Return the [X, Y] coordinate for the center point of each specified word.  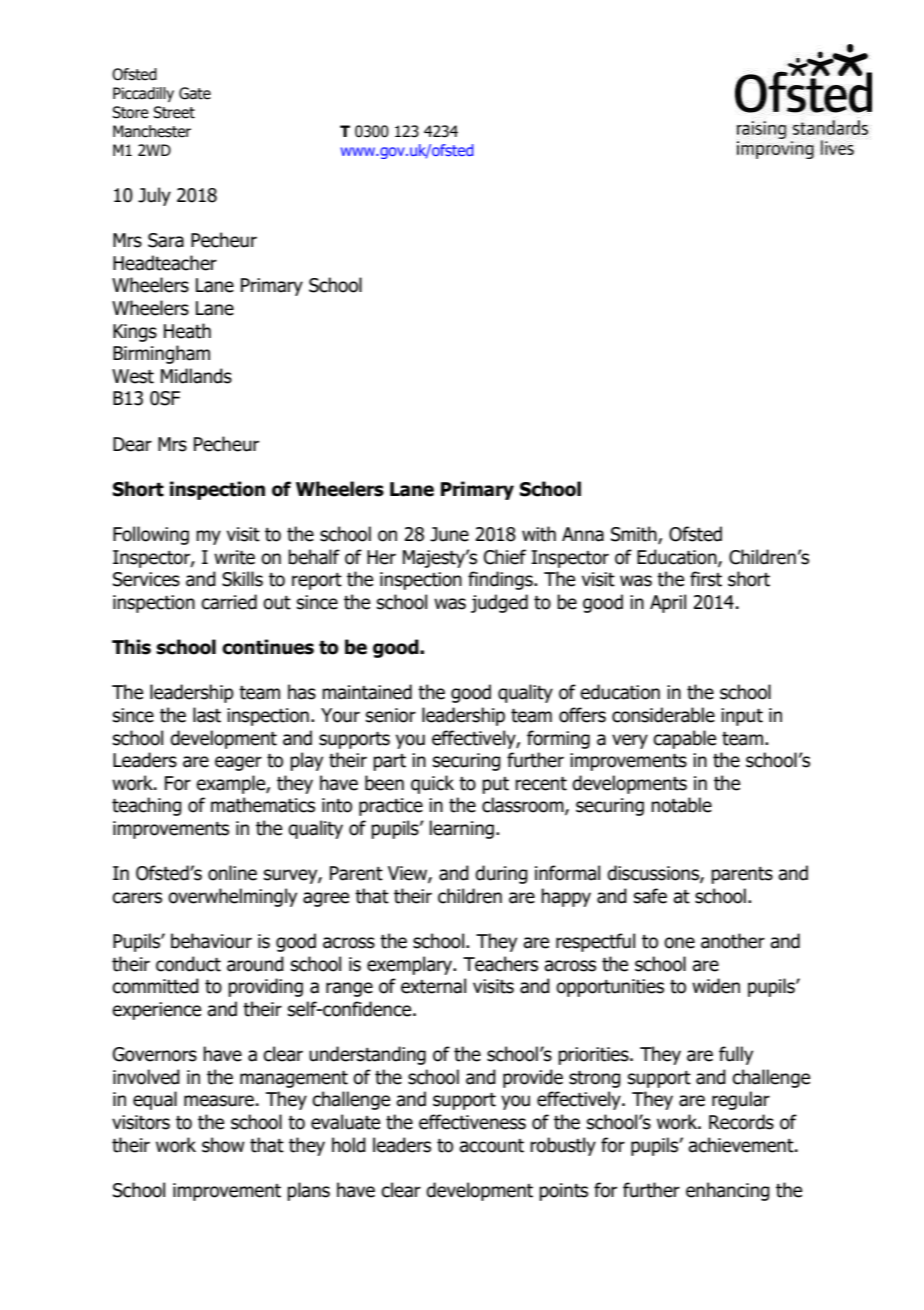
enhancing [728, 1191]
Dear [132, 444]
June [449, 534]
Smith [635, 535]
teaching [147, 806]
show [223, 1145]
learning [462, 829]
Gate [195, 93]
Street [174, 112]
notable [681, 805]
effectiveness [472, 1122]
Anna [583, 534]
